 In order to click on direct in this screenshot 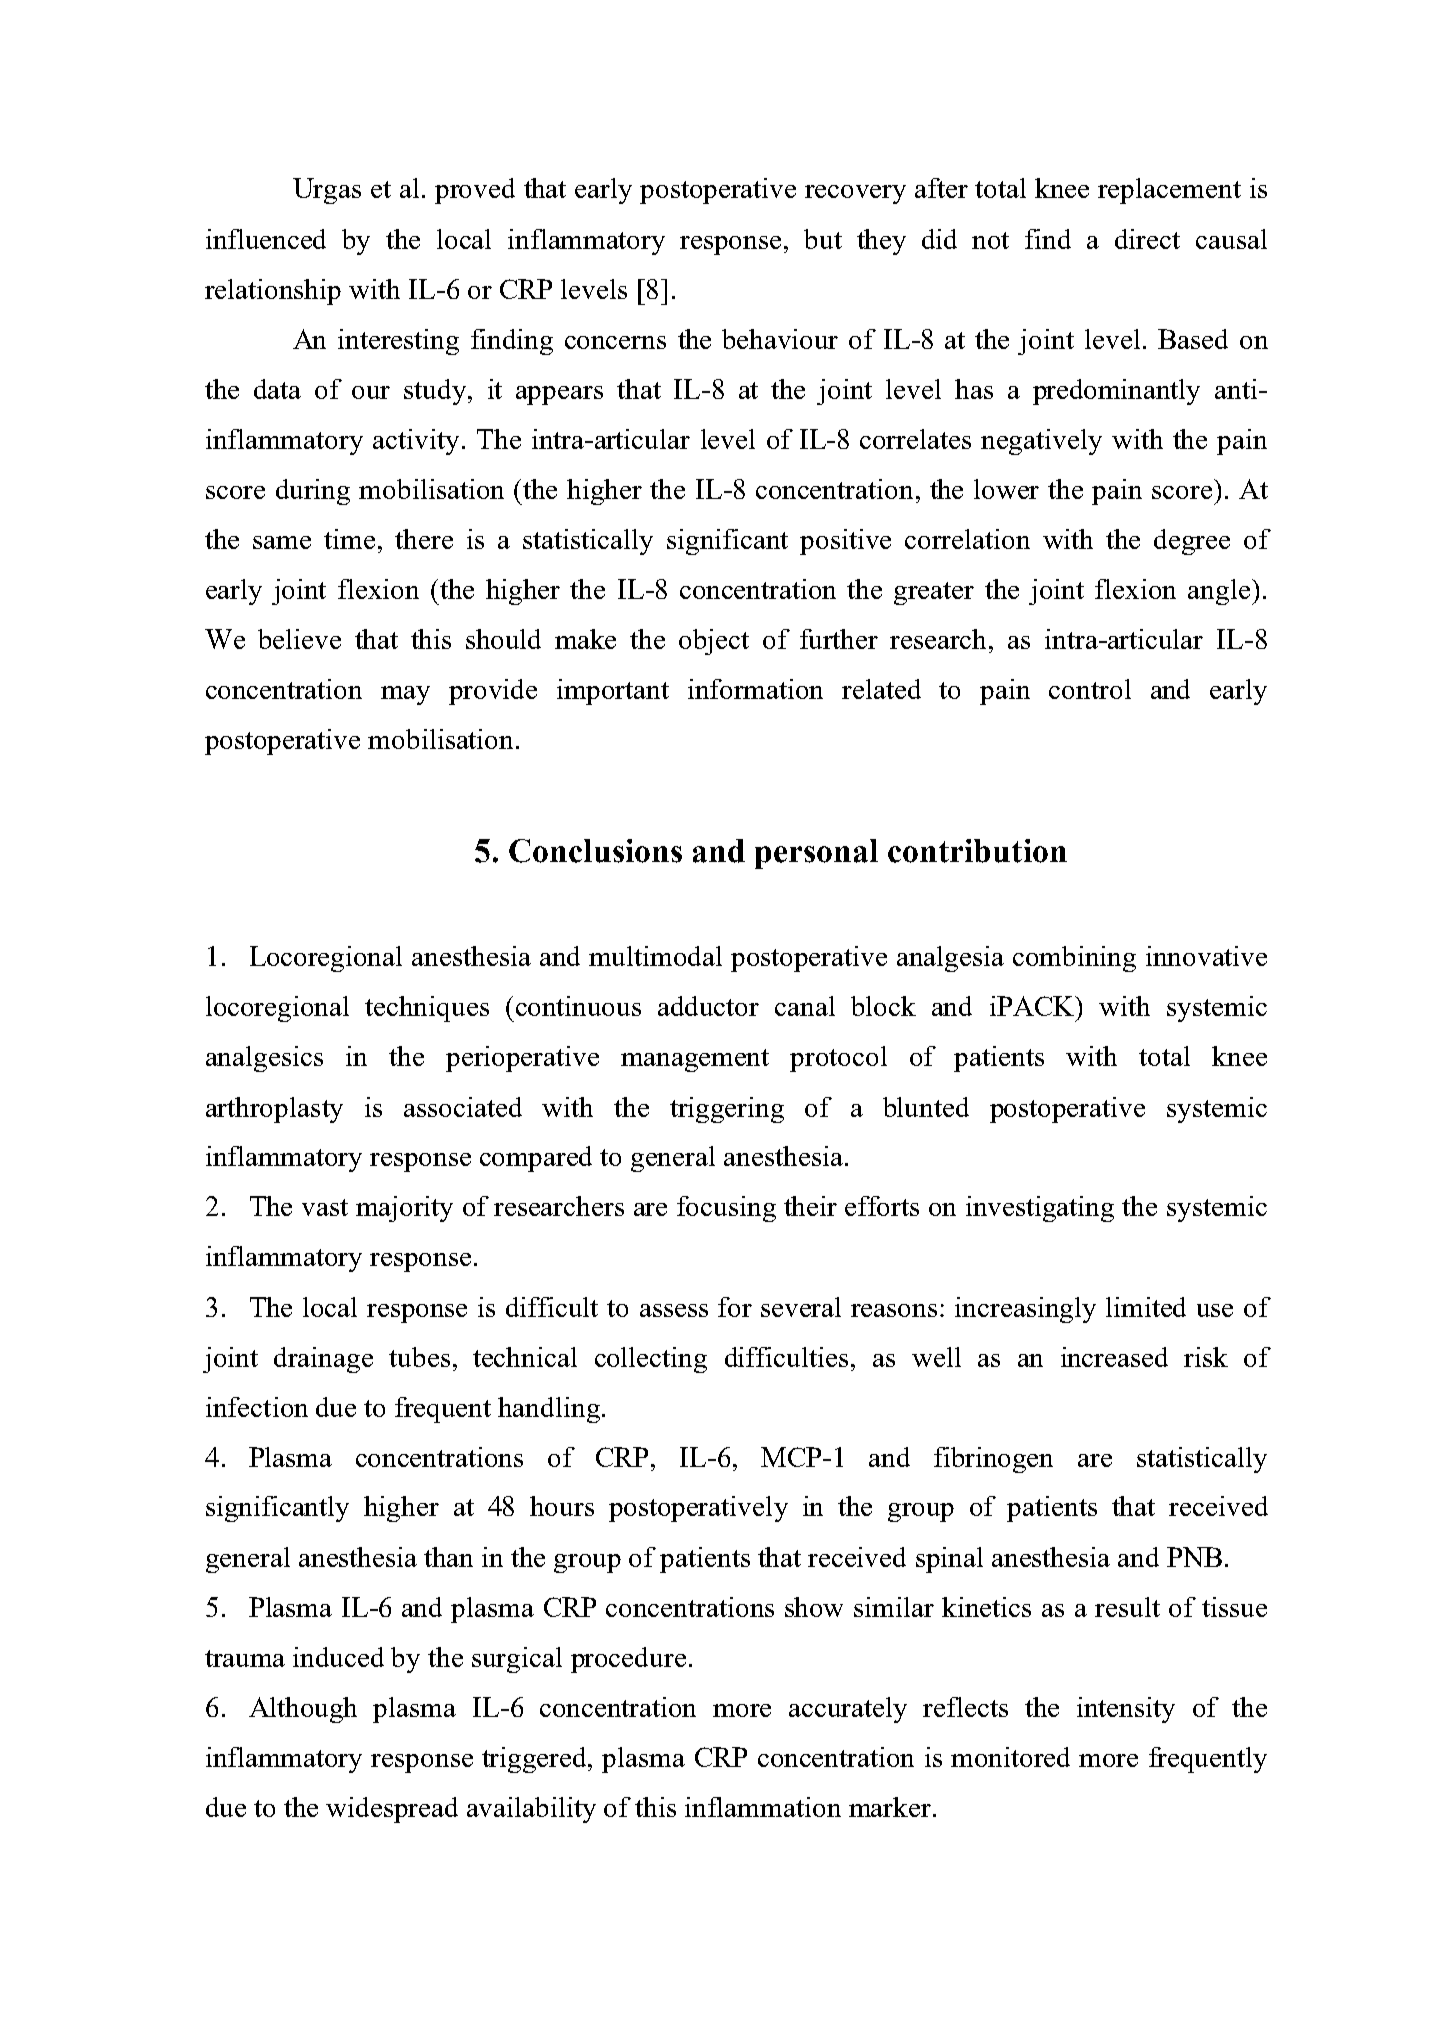, I will do `click(1147, 239)`.
